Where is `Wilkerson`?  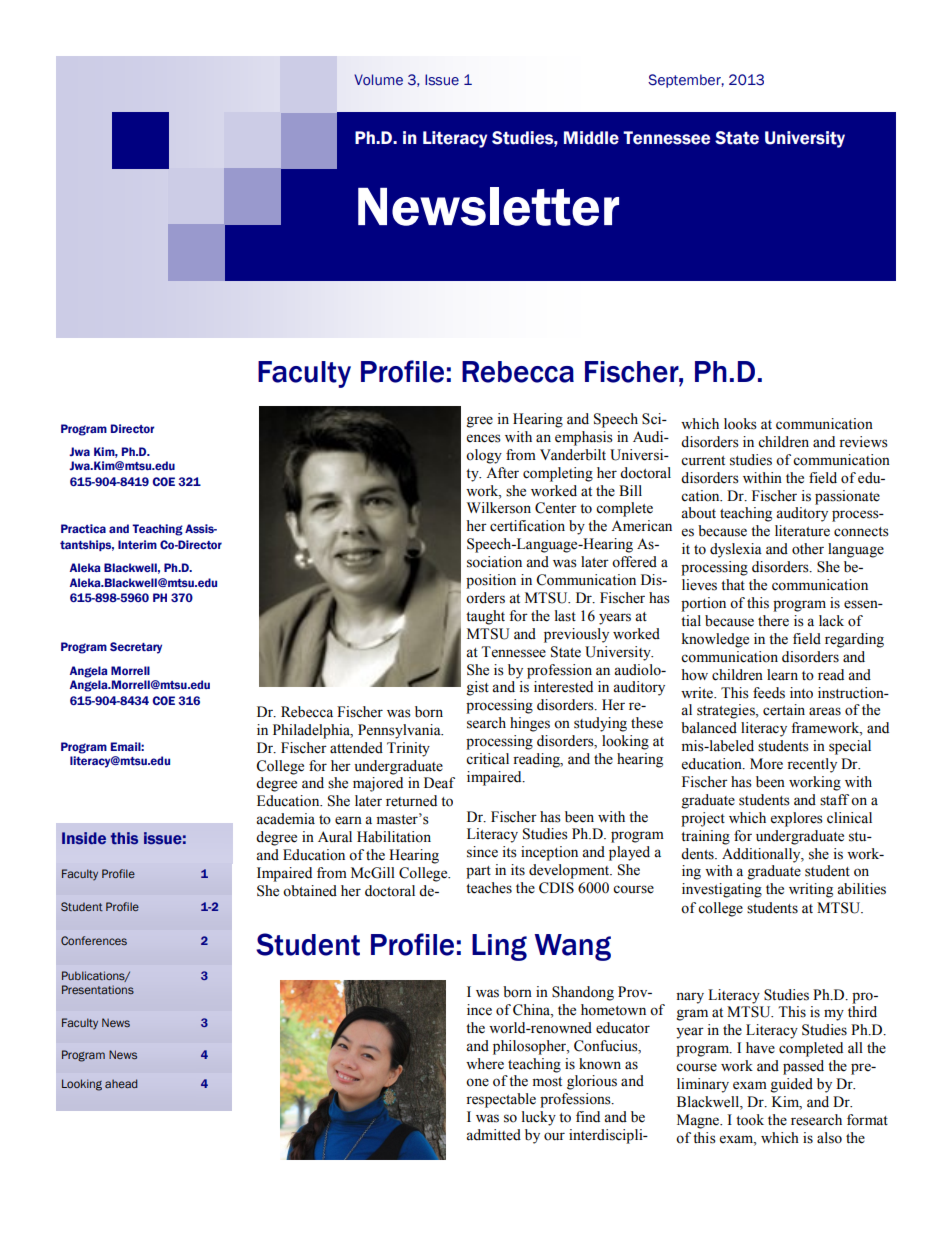
Wilkerson is located at coordinates (499, 508).
